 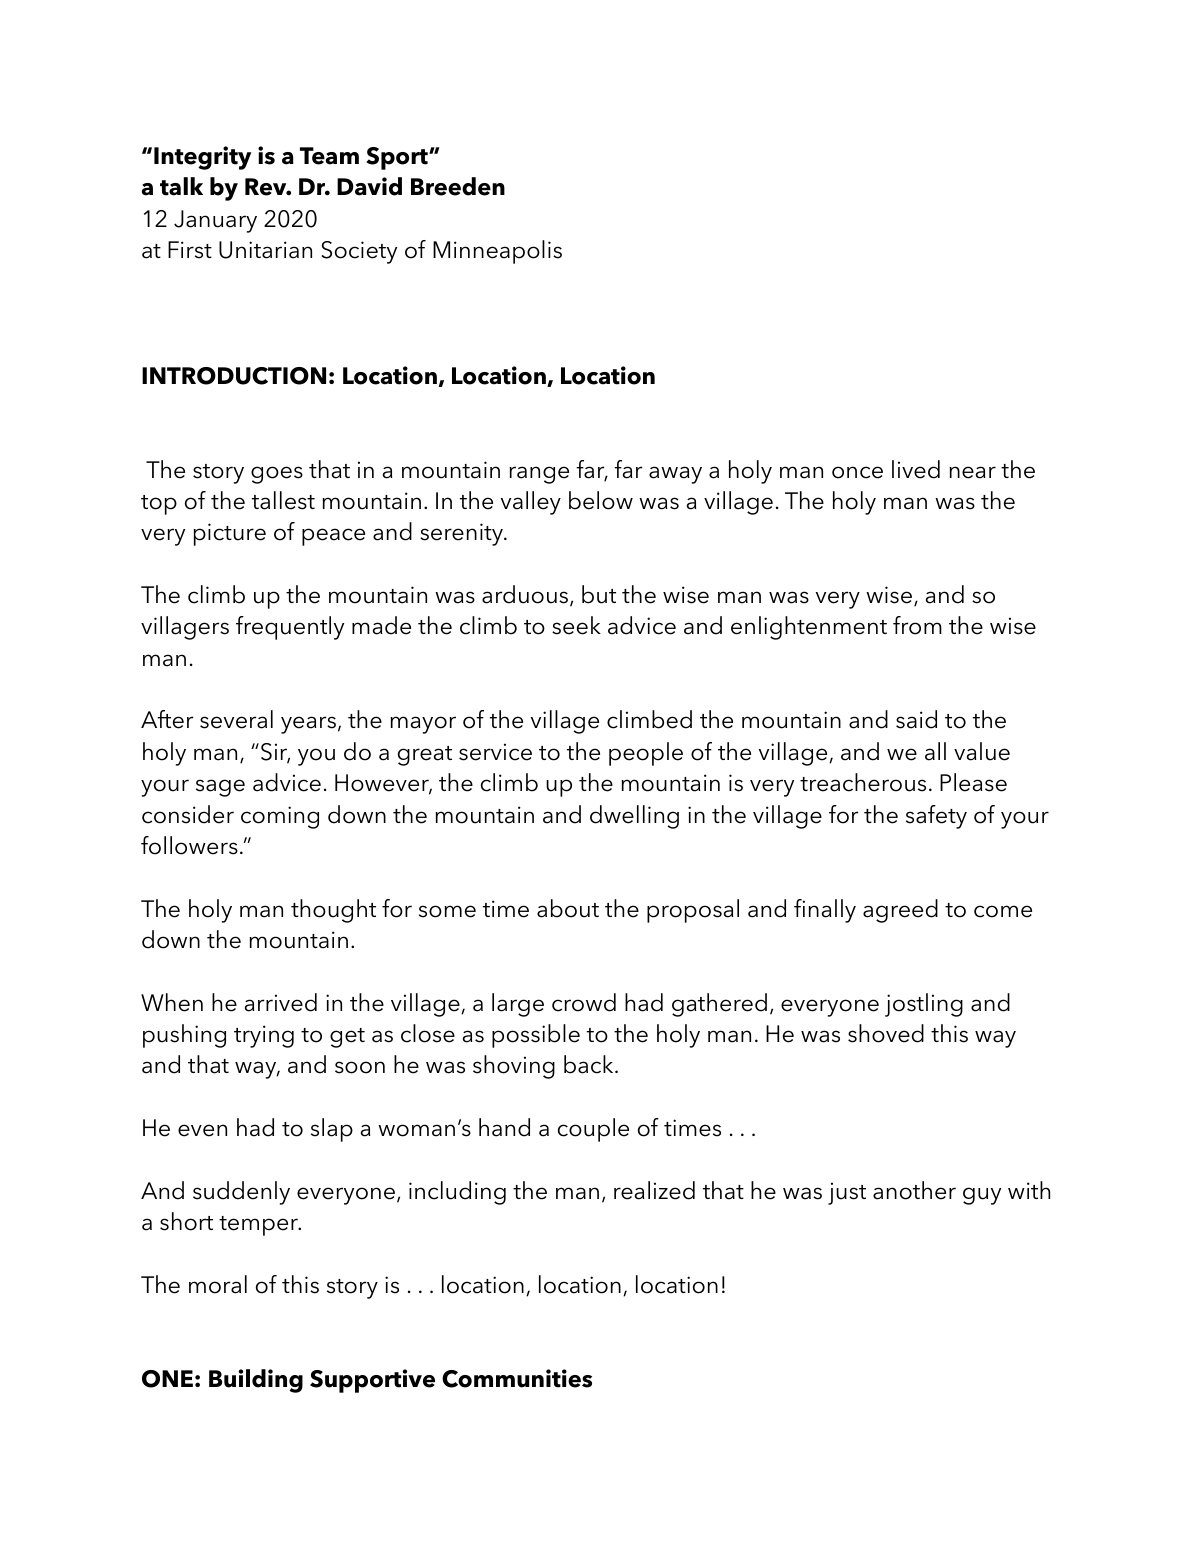 I want to click on lived, so click(x=916, y=469).
